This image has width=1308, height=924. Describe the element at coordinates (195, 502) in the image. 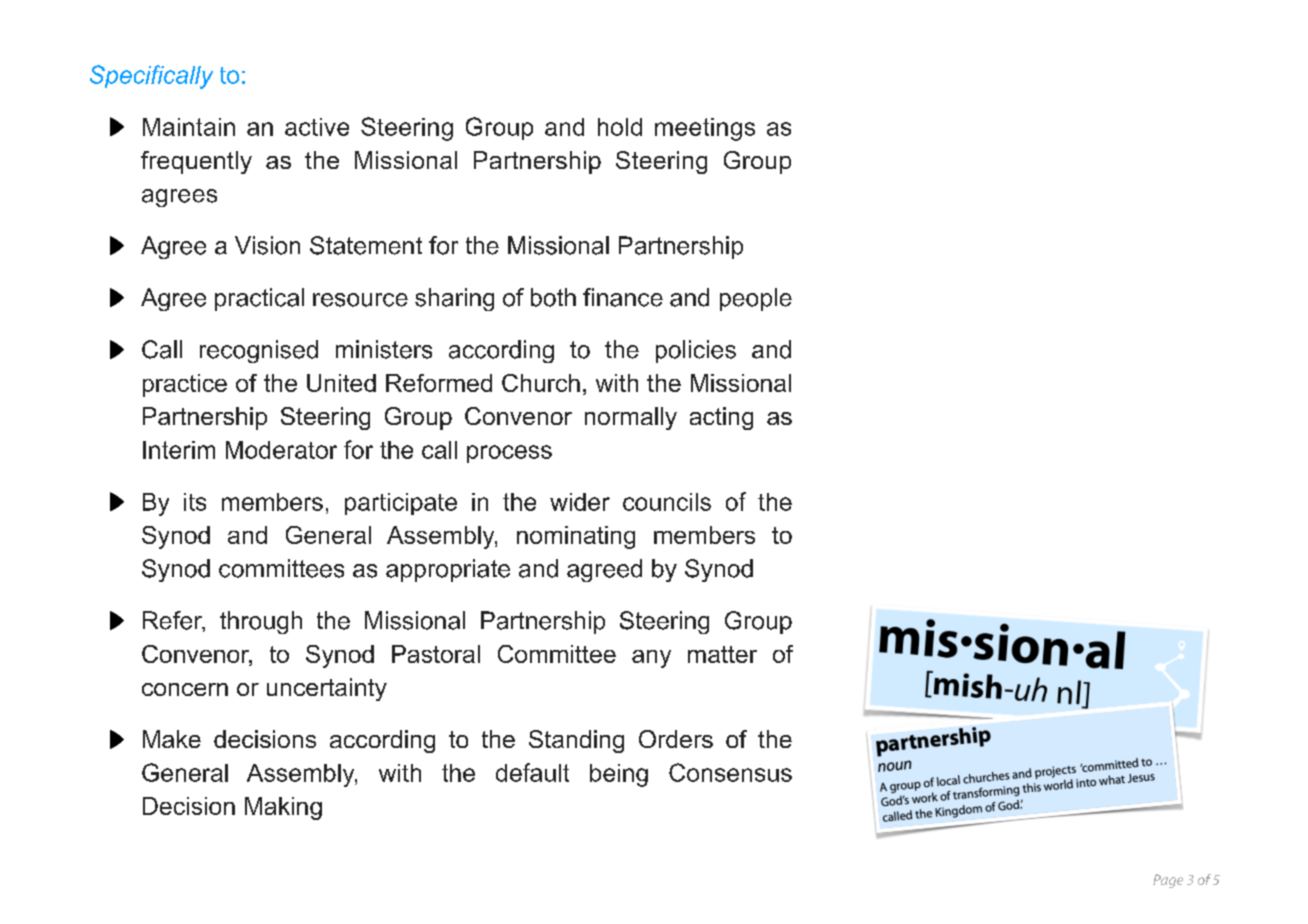

I see `its` at that location.
